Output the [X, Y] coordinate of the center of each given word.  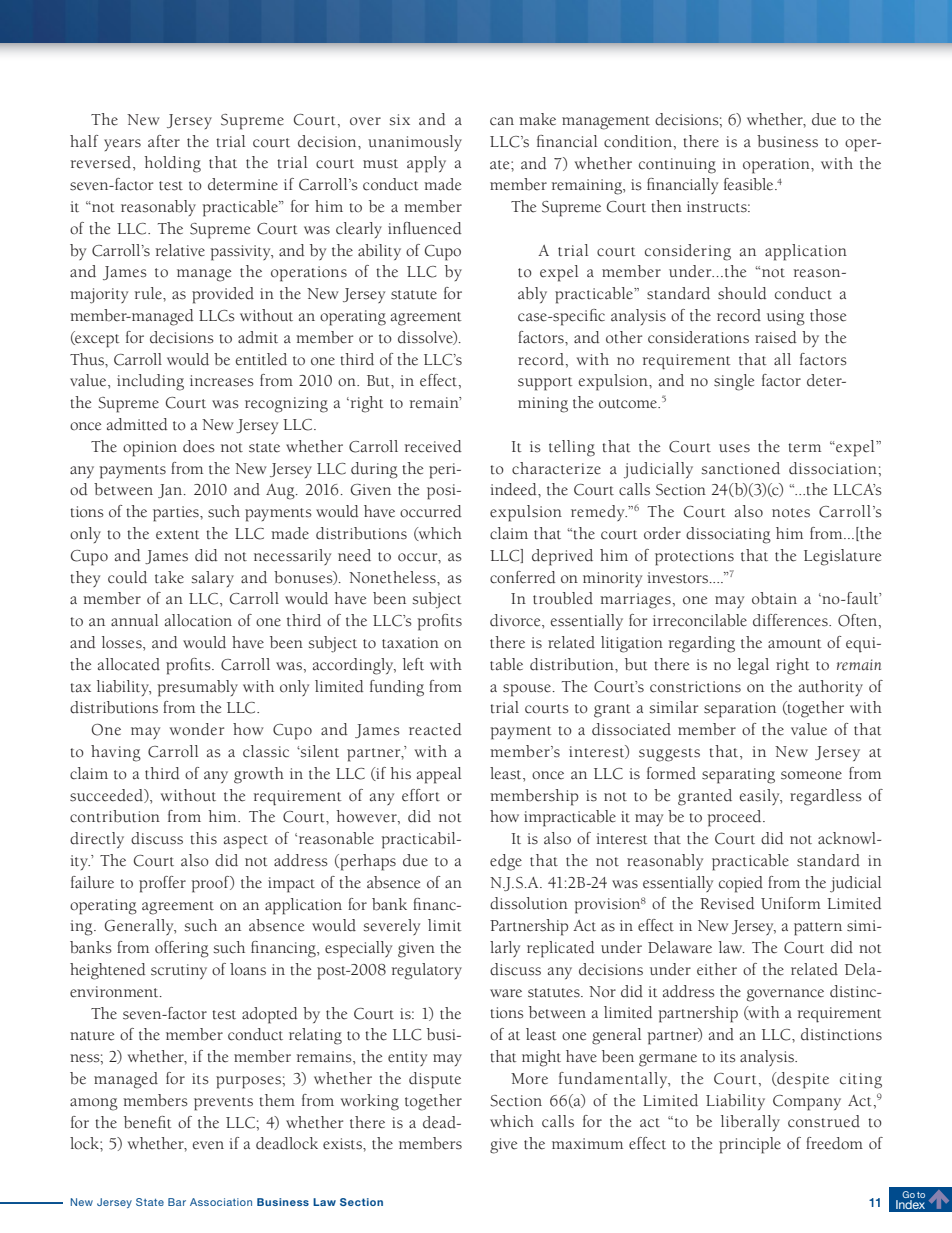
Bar [177, 1202]
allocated [129, 664]
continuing [677, 166]
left [413, 664]
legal [753, 666]
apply [426, 164]
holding [172, 164]
